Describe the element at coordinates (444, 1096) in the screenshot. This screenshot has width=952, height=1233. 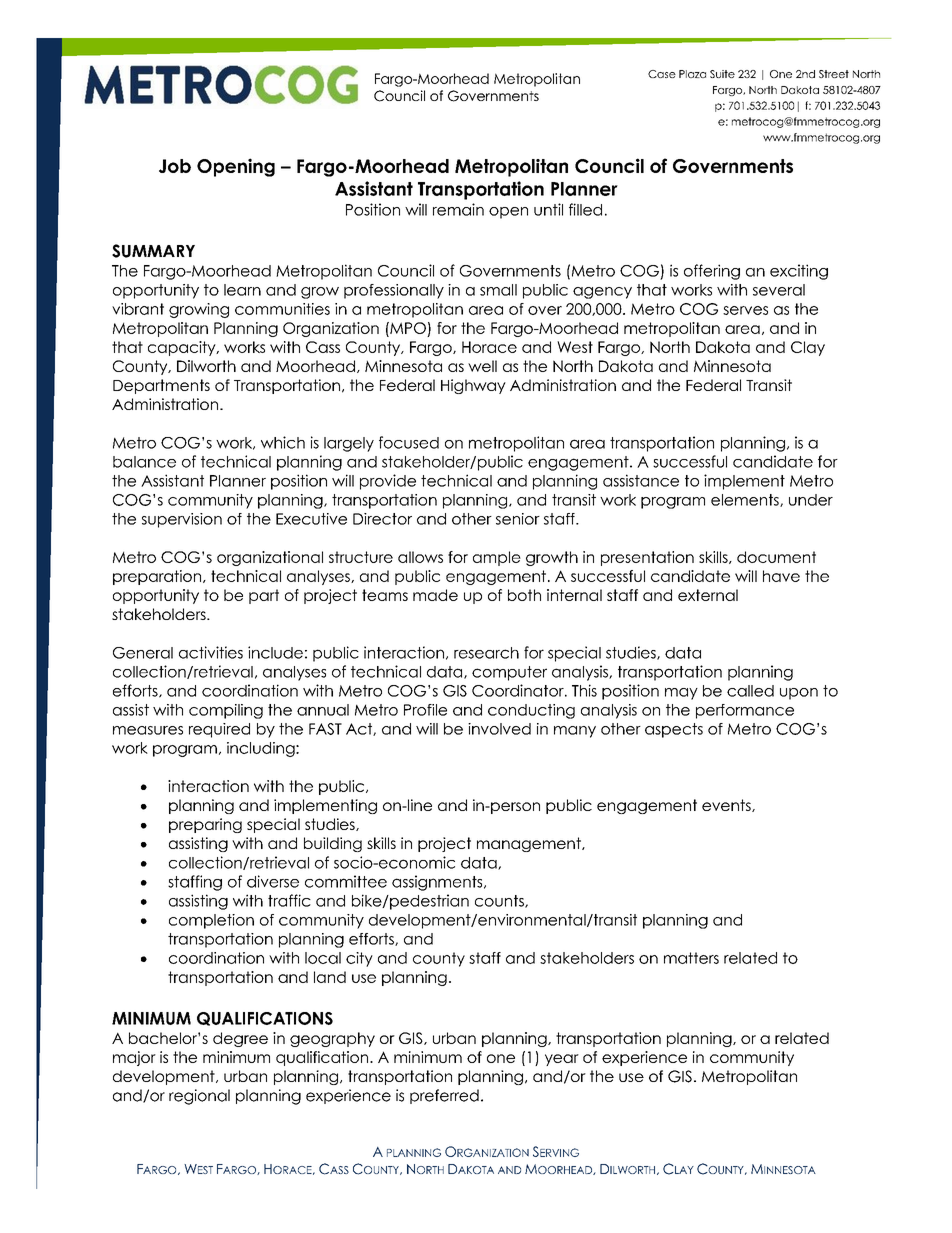
I see `preferred` at that location.
